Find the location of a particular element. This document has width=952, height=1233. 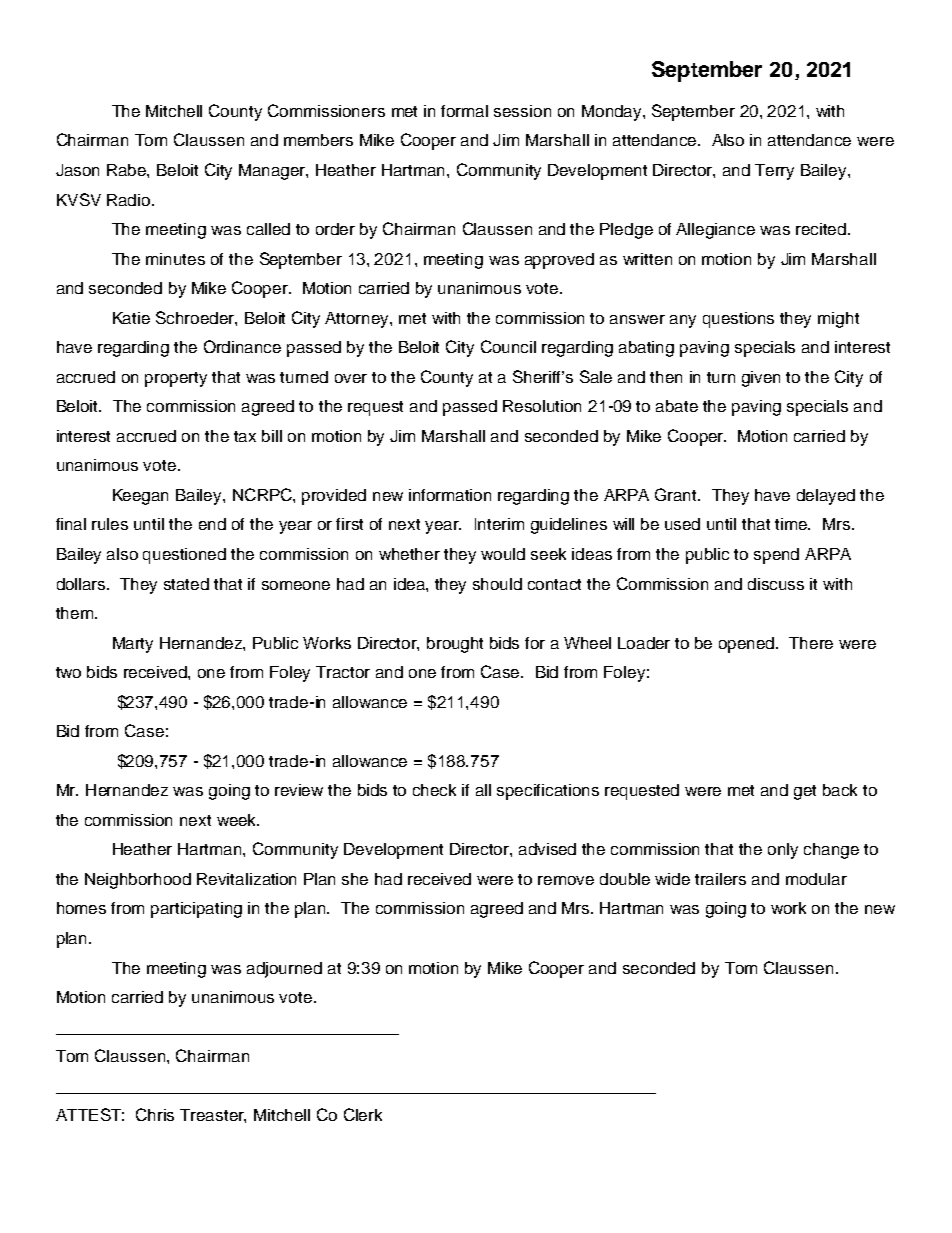

Clerk is located at coordinates (363, 1114).
